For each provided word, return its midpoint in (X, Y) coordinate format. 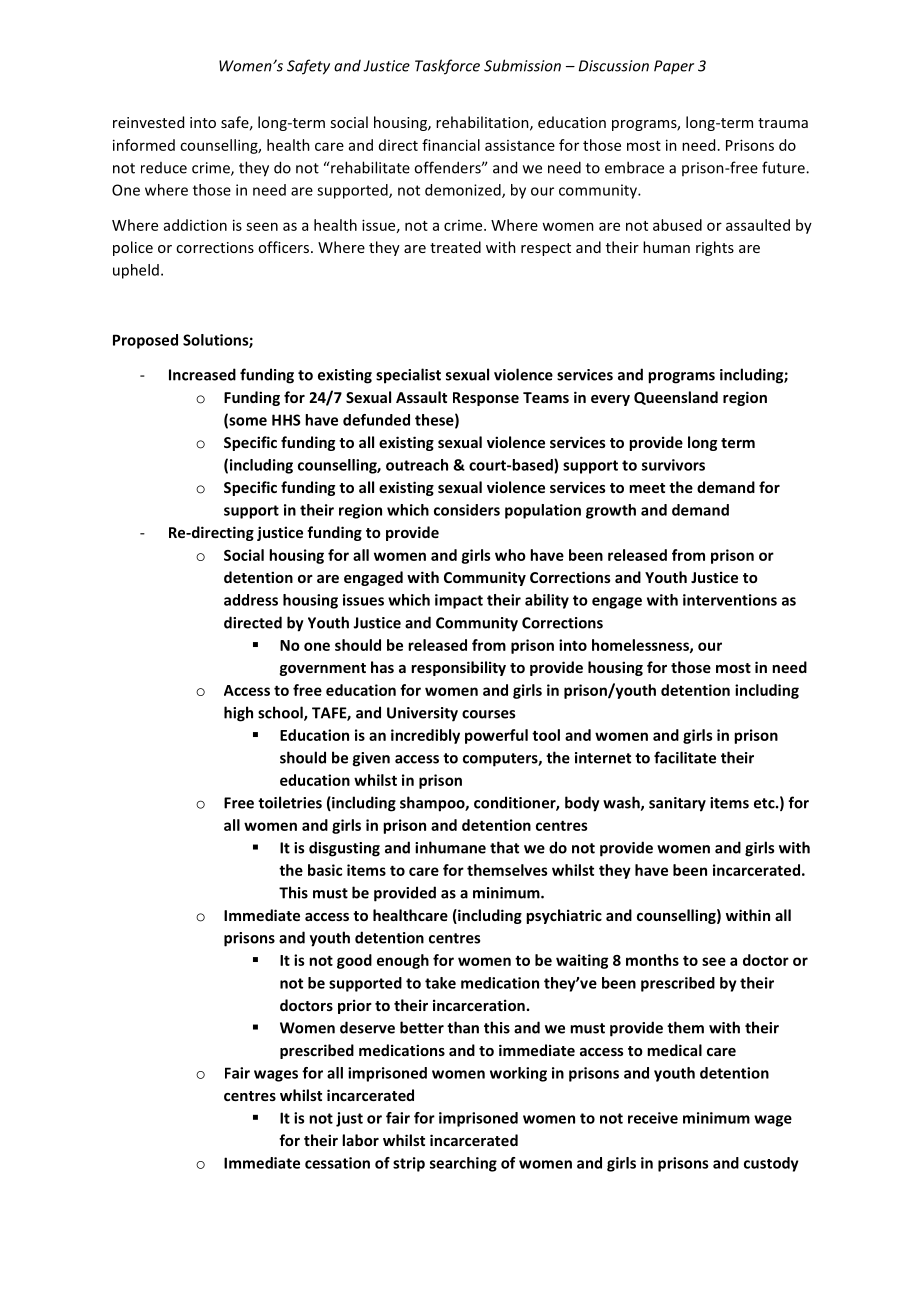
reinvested (148, 122)
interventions (730, 600)
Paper (674, 67)
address (251, 600)
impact (459, 601)
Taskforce (447, 67)
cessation (337, 1163)
